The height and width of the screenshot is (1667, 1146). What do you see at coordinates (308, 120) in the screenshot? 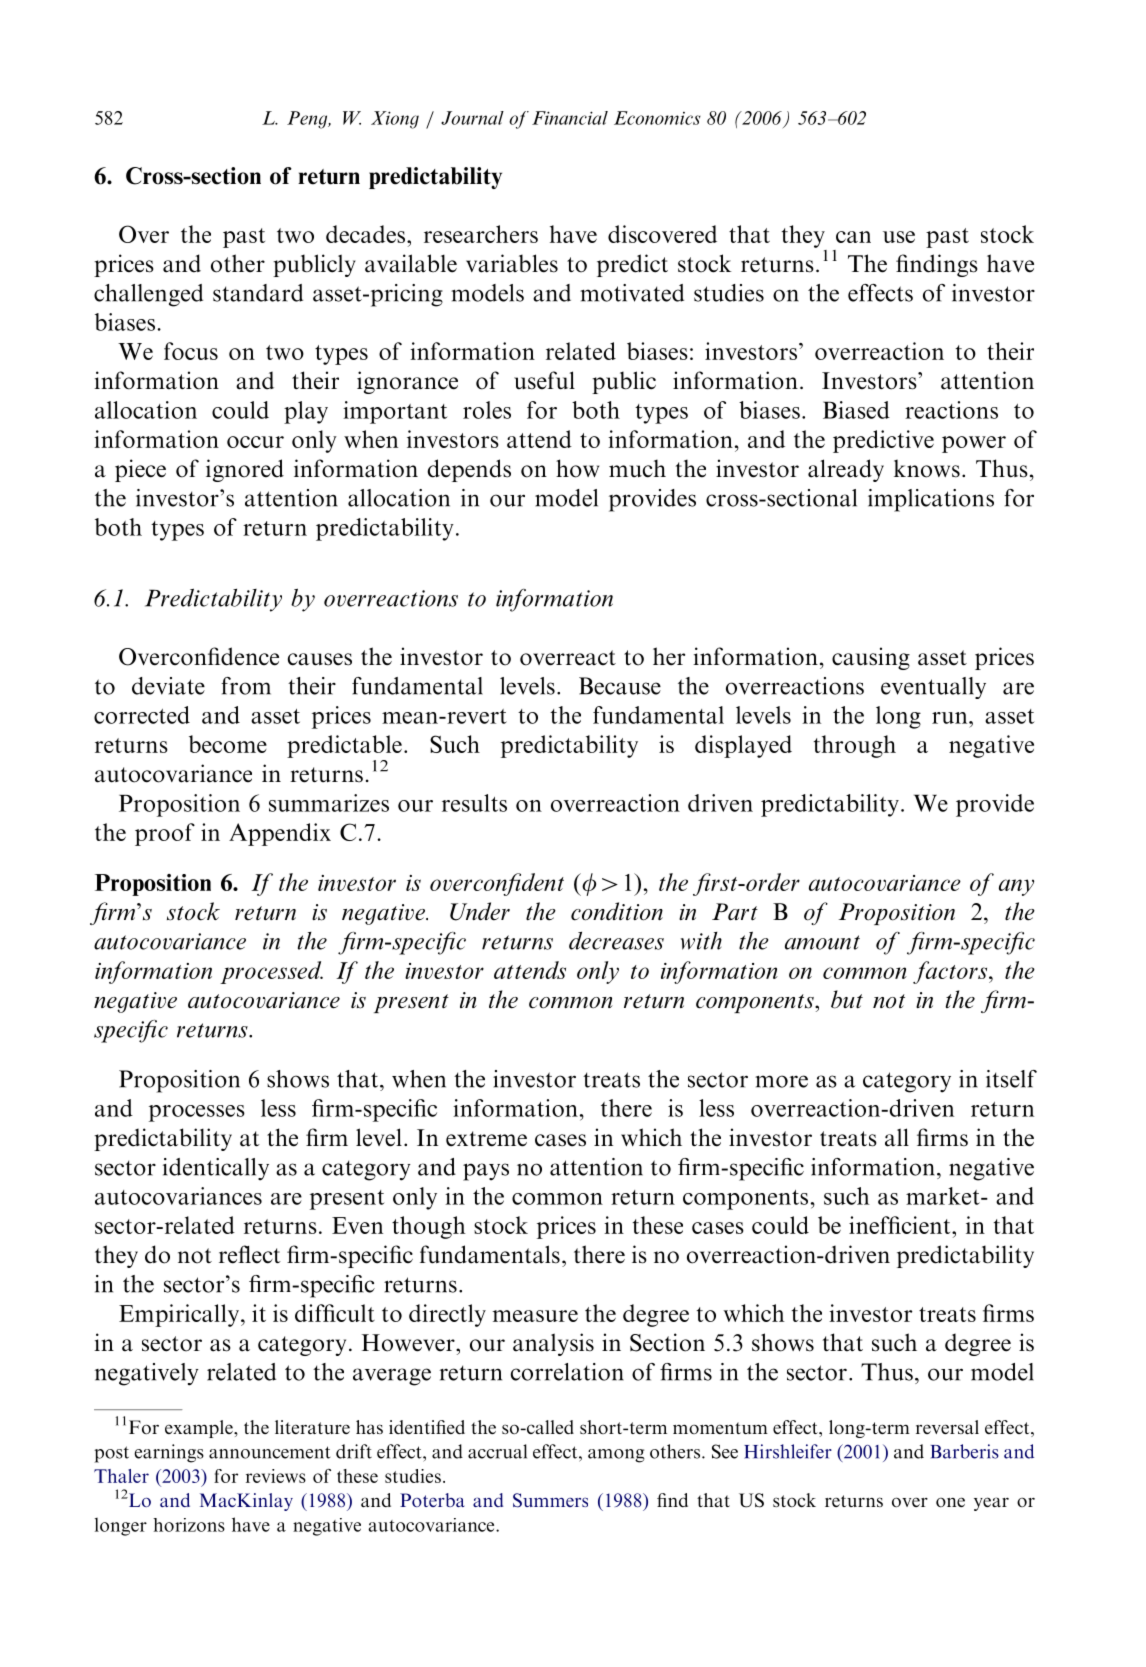
I see `Peng` at bounding box center [308, 120].
